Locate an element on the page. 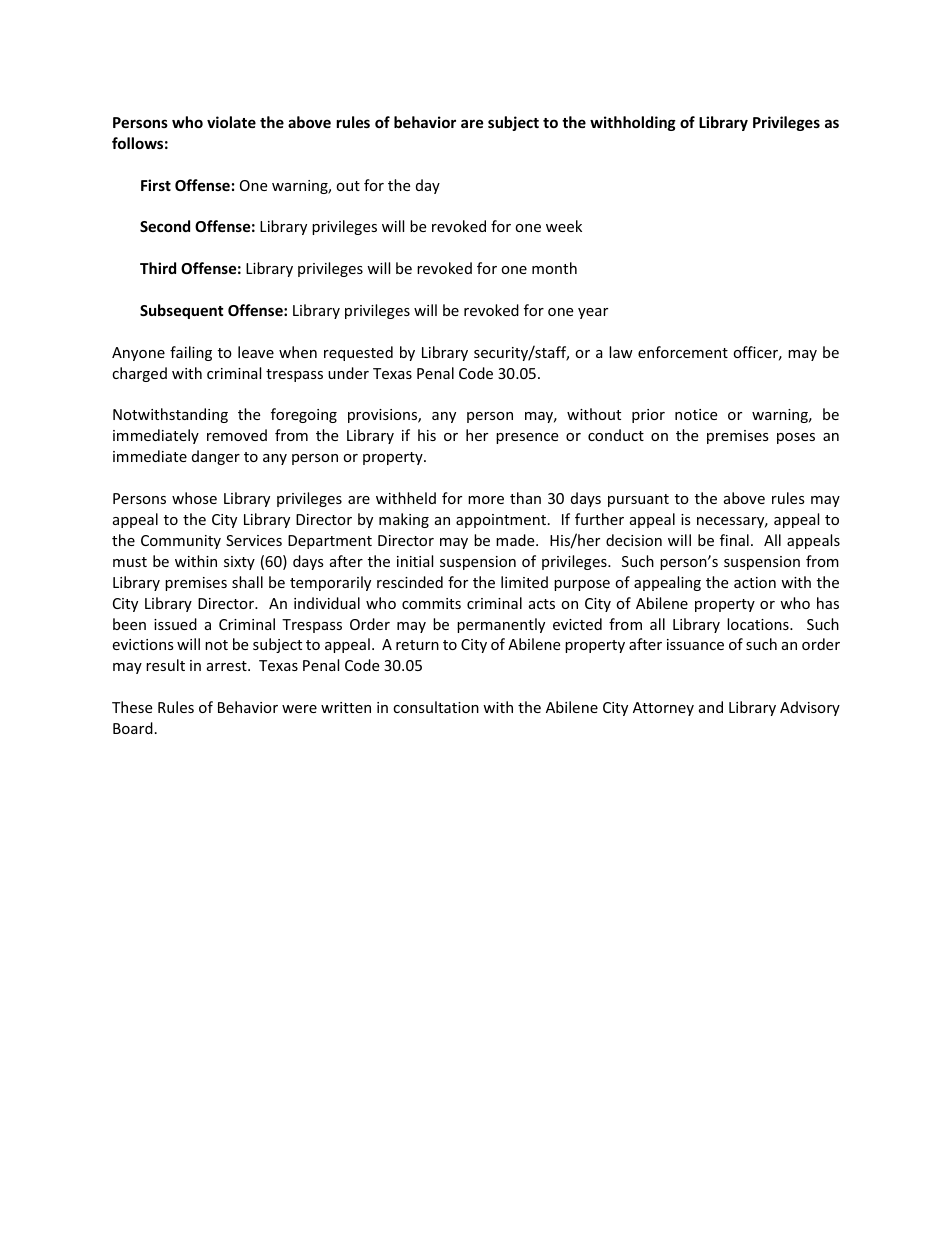  removed is located at coordinates (237, 435).
